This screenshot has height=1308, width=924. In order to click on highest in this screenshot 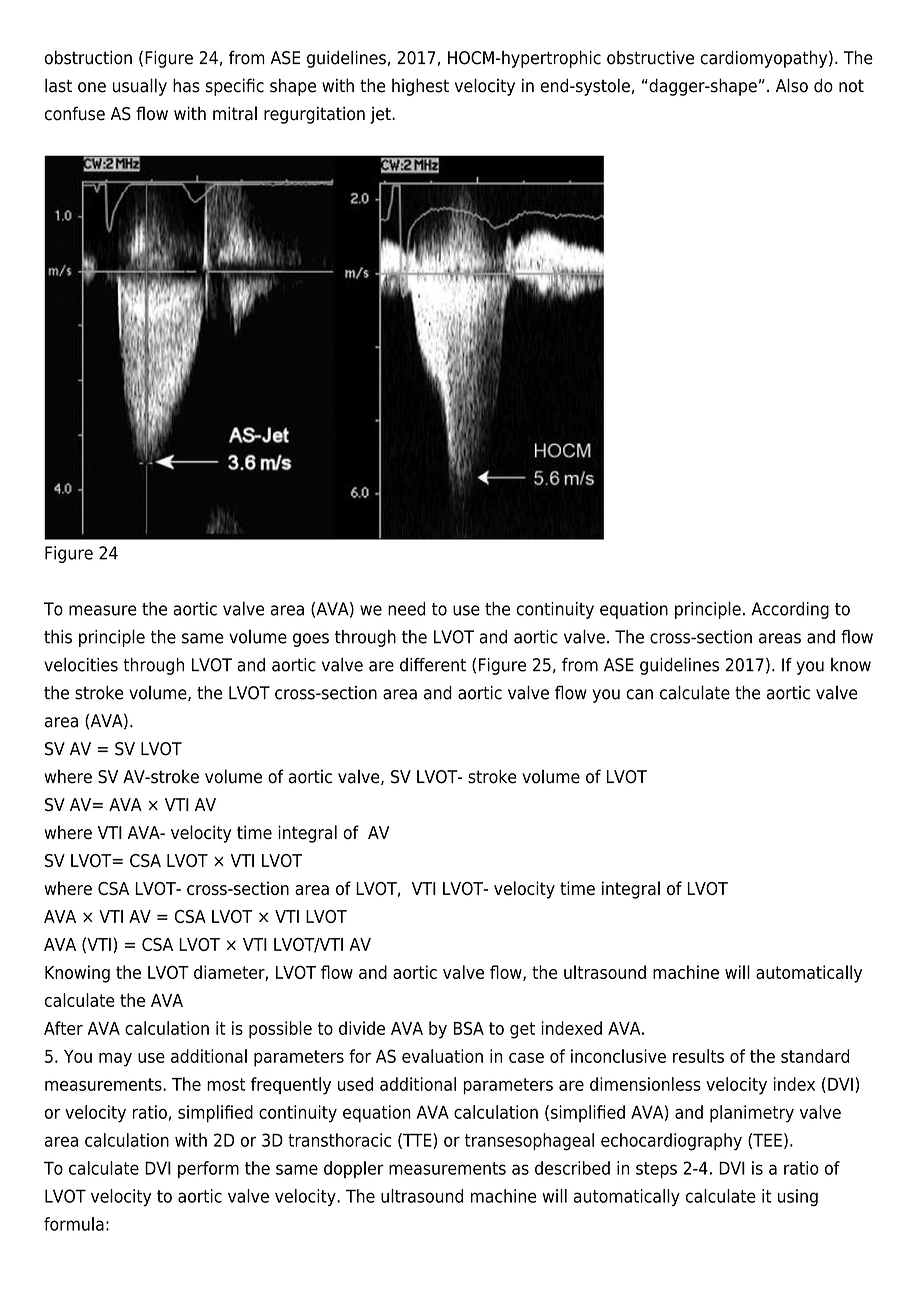, I will do `click(420, 87)`.
